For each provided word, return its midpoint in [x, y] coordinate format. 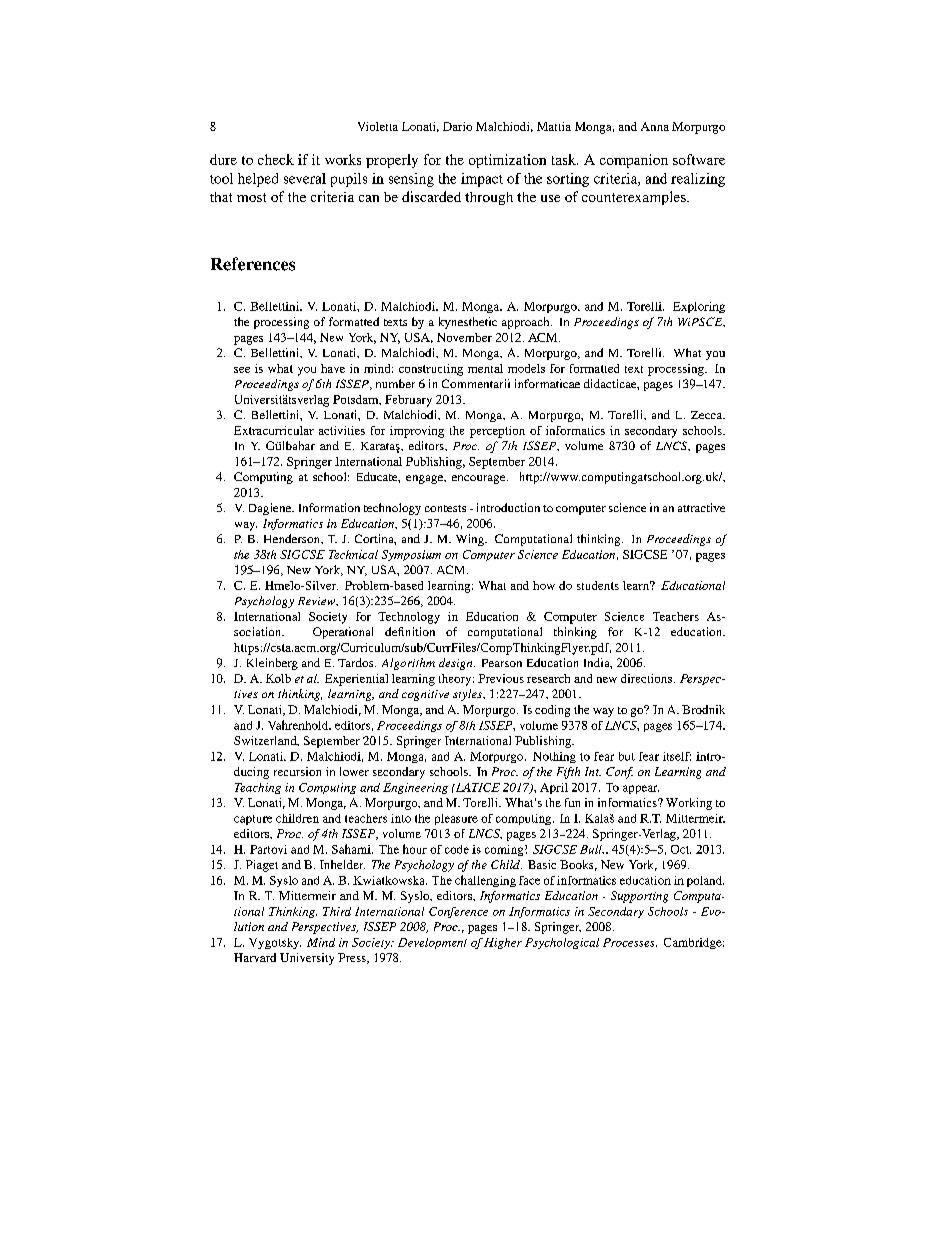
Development [432, 943]
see [242, 370]
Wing [471, 540]
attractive [701, 507]
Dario [457, 126]
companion [634, 161]
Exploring [699, 307]
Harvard [255, 957]
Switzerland [266, 741]
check [276, 159]
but [627, 756]
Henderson [293, 538]
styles [468, 695]
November [464, 337]
